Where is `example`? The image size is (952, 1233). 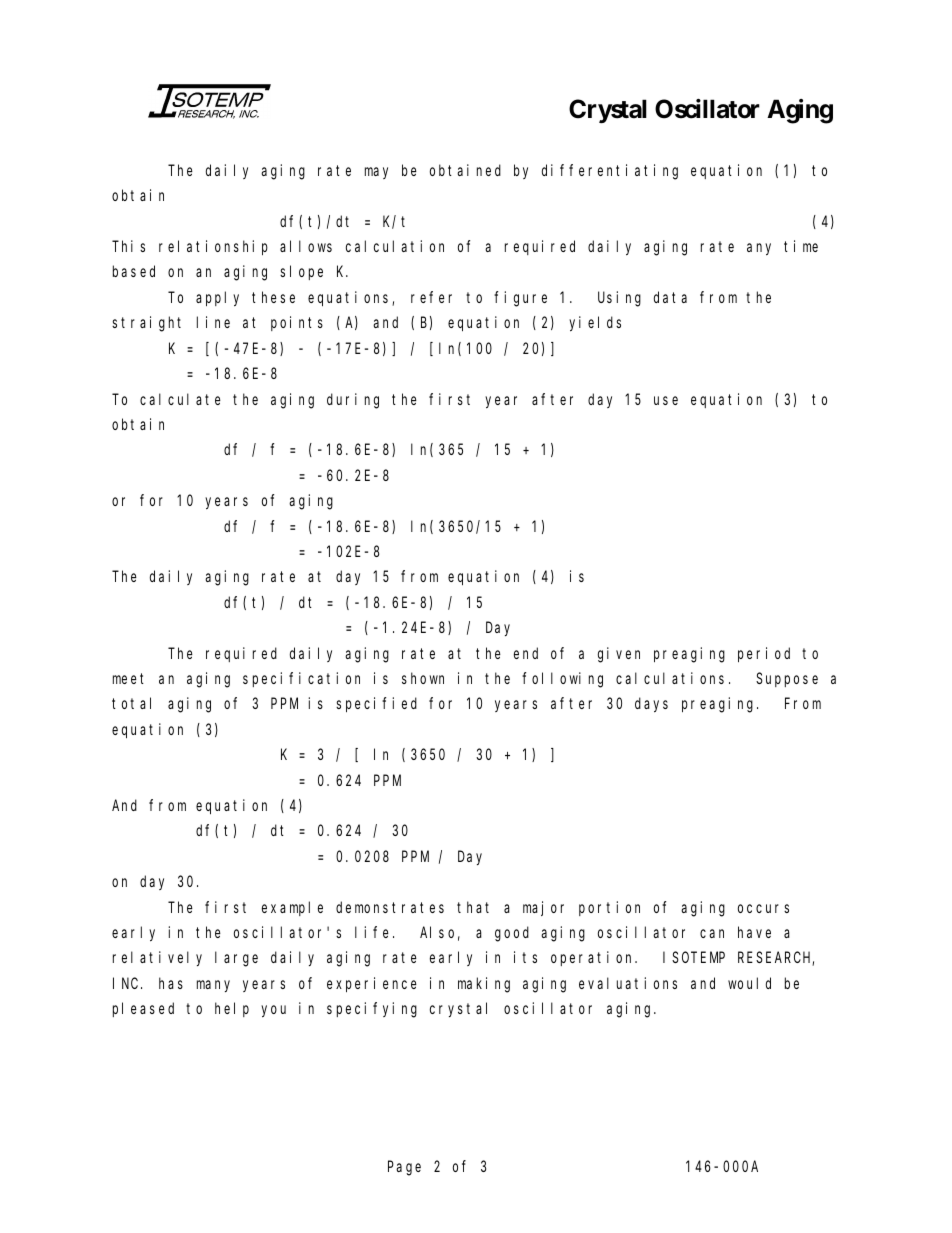 example is located at coordinates (292, 908).
